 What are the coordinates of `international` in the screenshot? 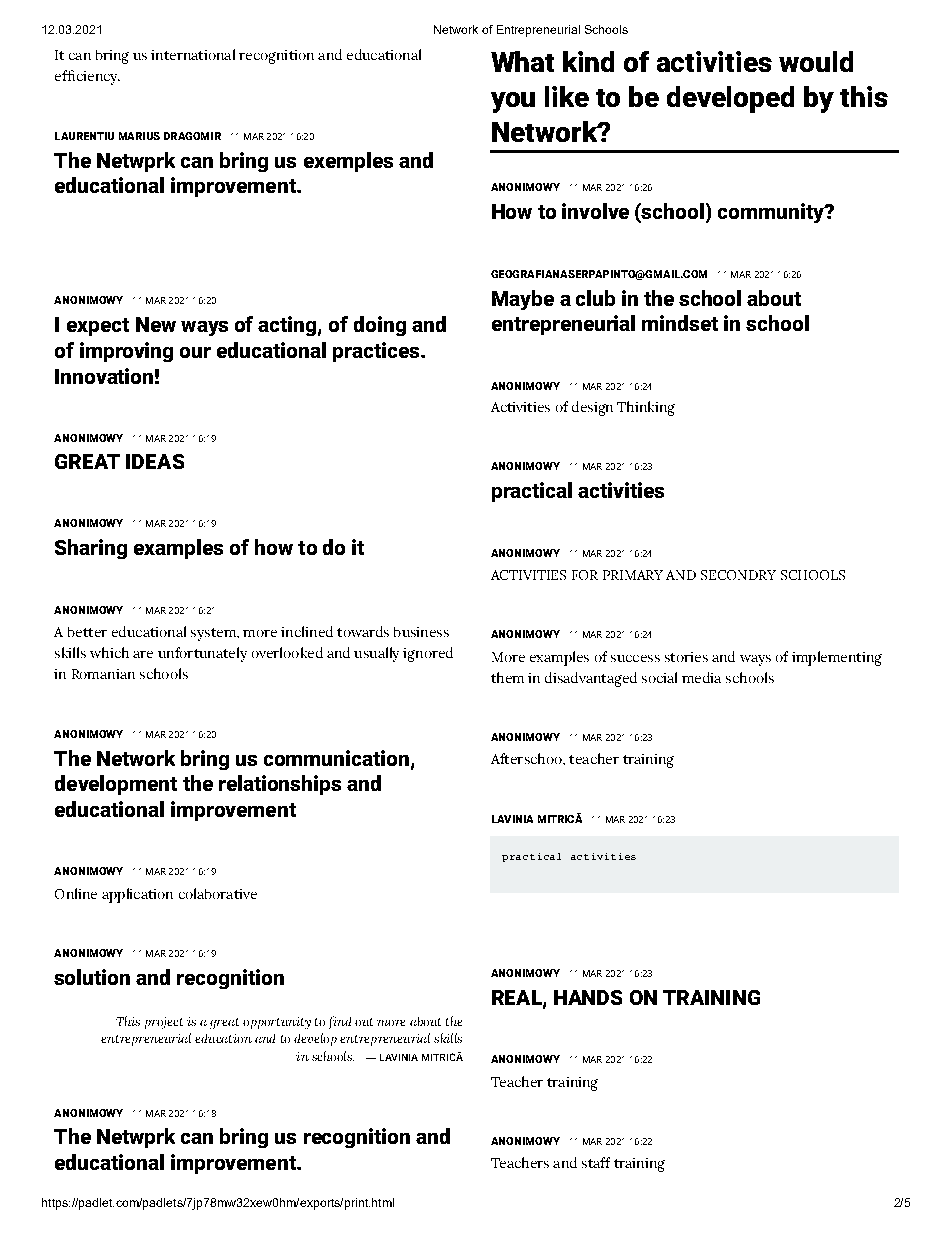 It's located at (193, 54).
